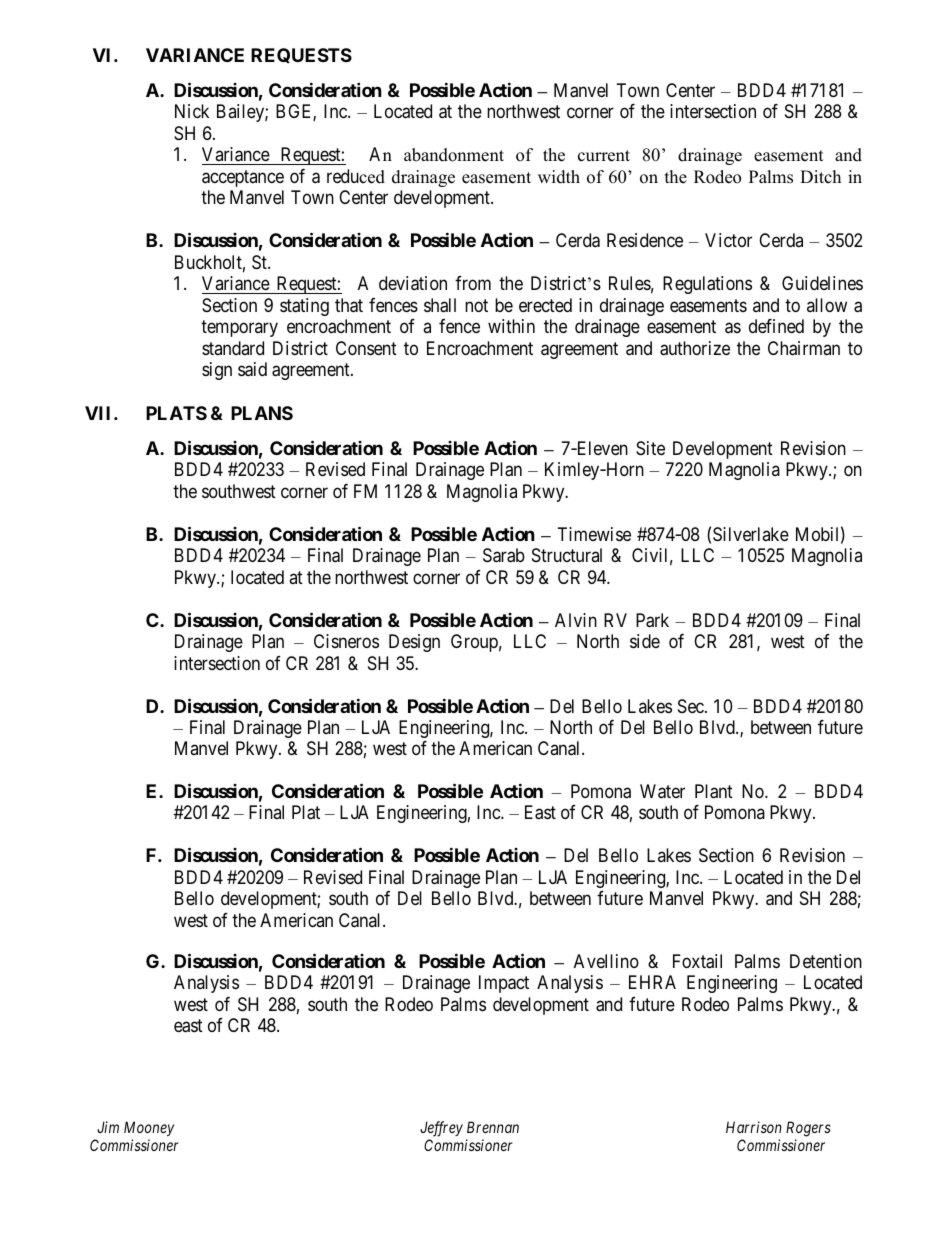  What do you see at coordinates (454, 155) in the page?
I see `abandonment` at bounding box center [454, 155].
